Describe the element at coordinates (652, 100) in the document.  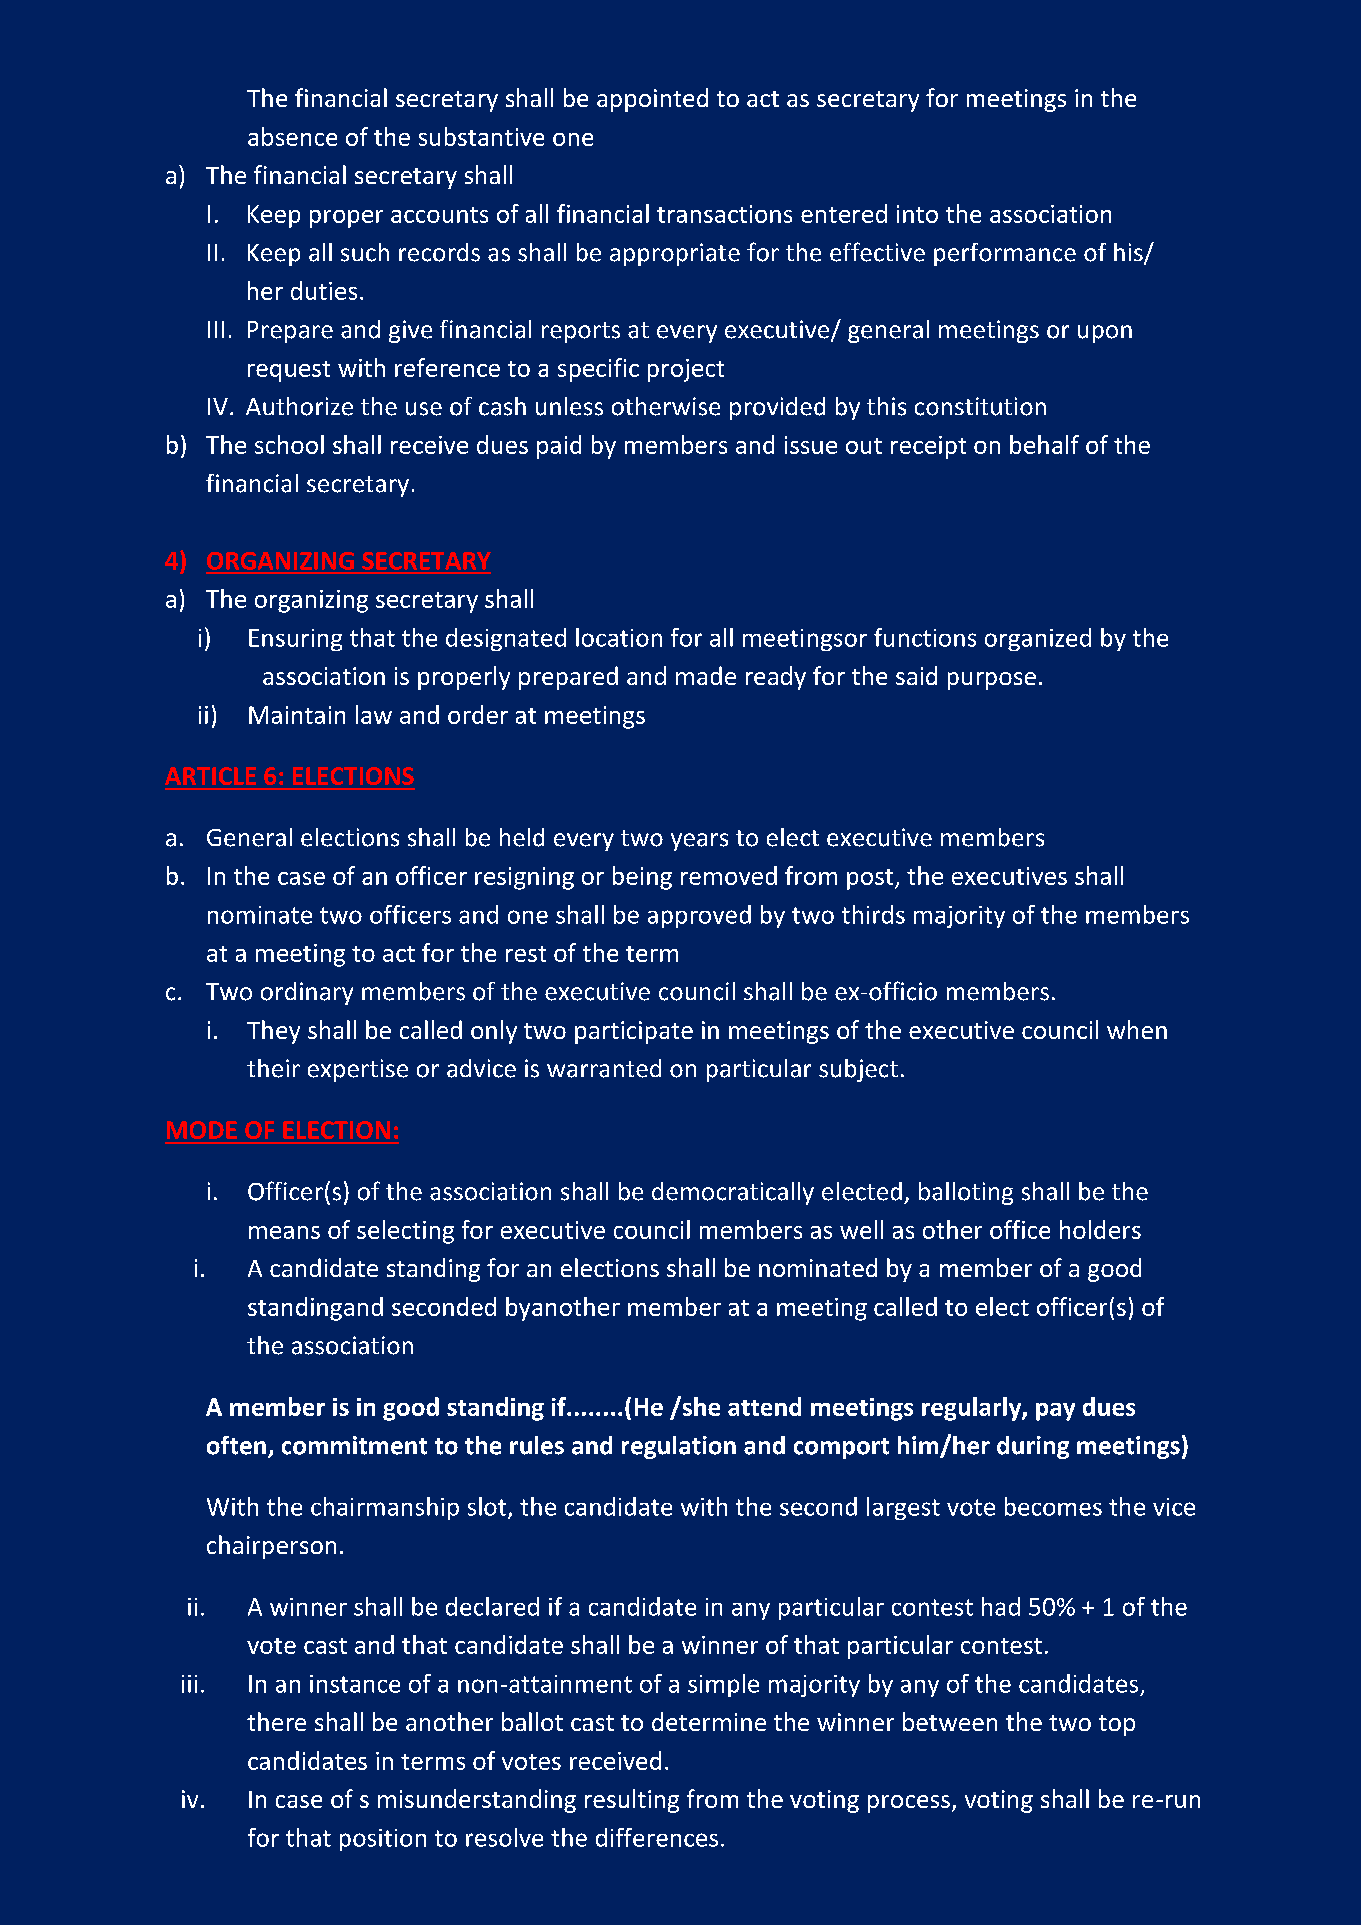
I see `appointed` at that location.
